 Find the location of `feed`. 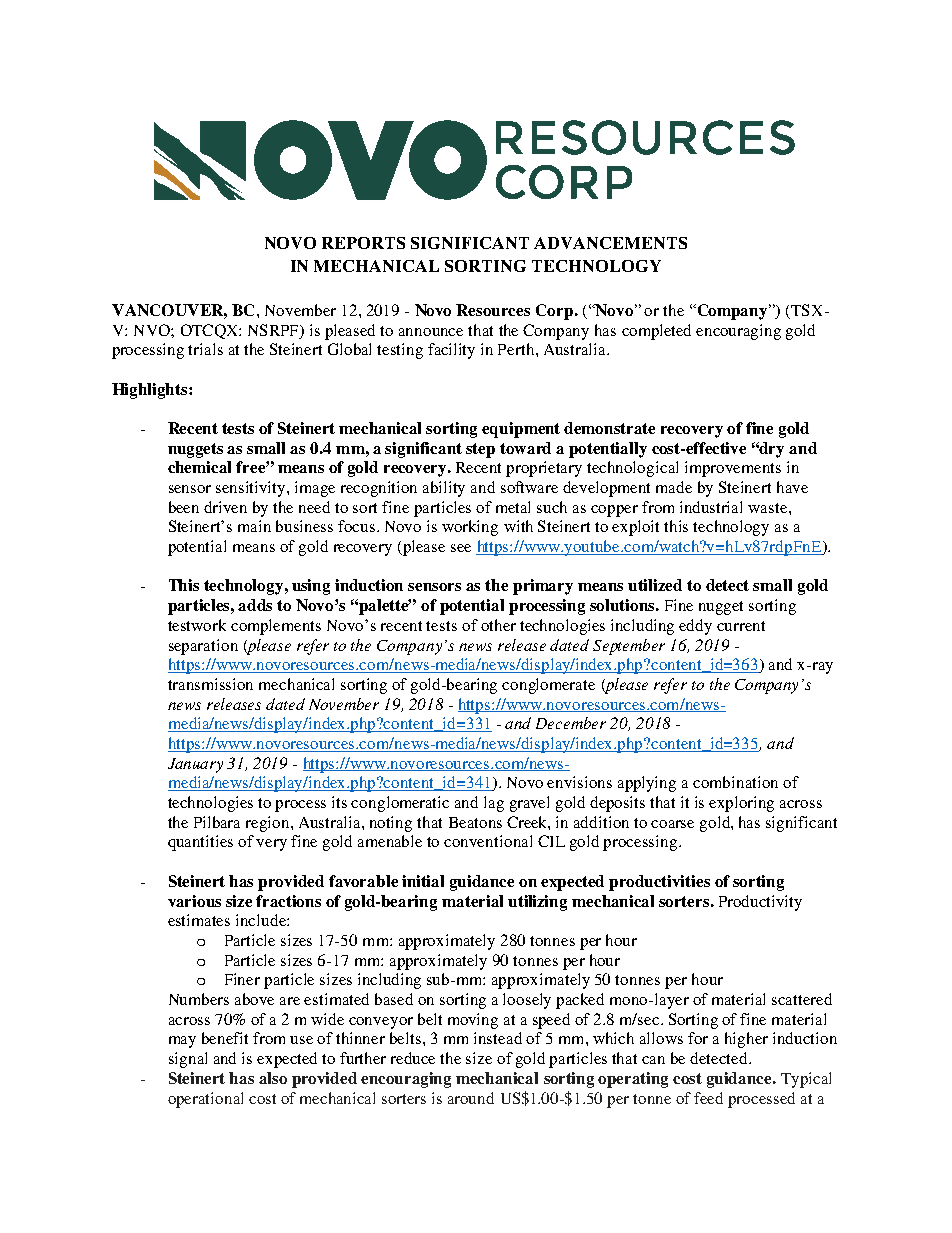

feed is located at coordinates (708, 1098).
